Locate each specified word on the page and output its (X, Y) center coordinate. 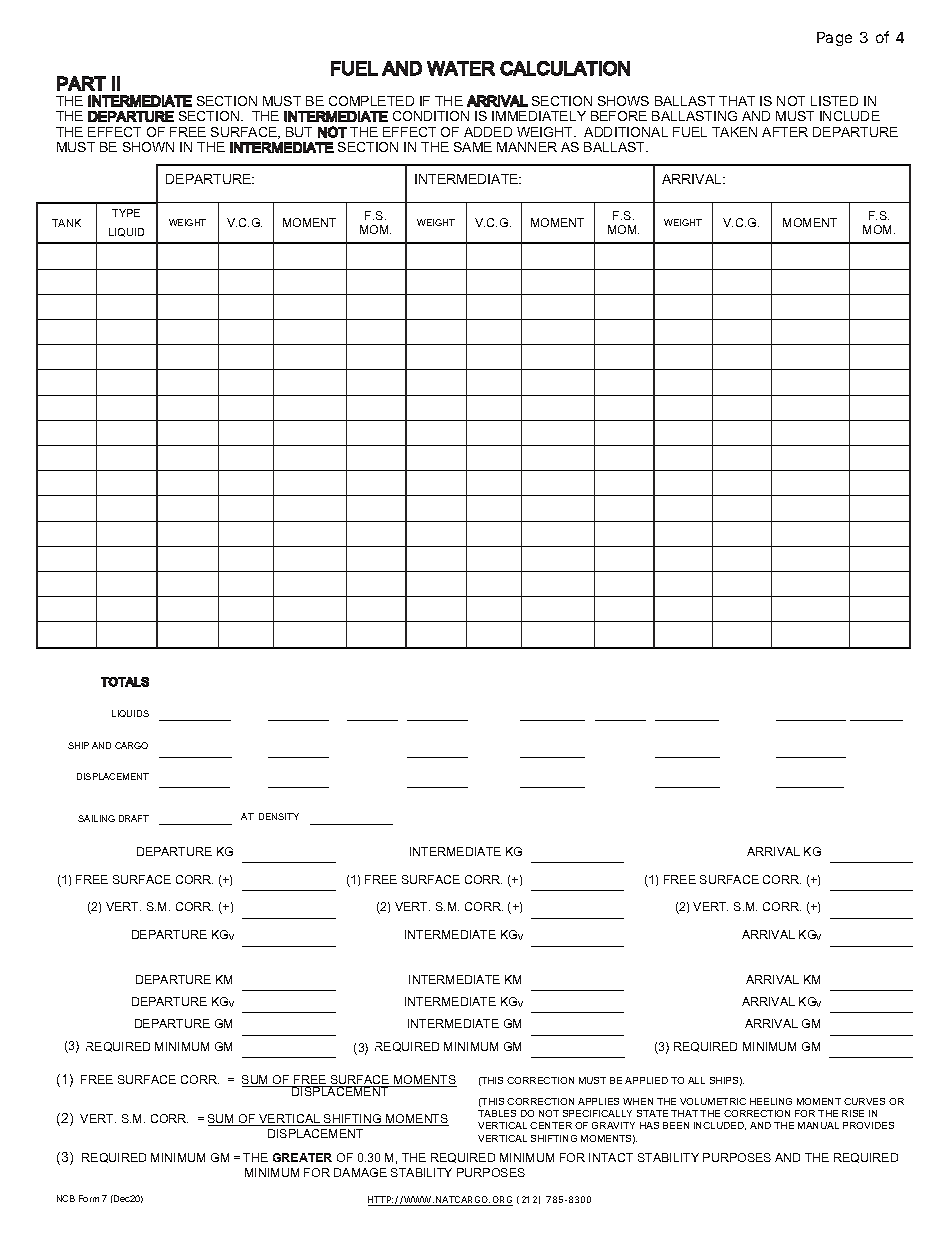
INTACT (611, 1157)
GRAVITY (613, 1125)
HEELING (771, 1101)
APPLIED (646, 1080)
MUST (592, 1080)
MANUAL (818, 1125)
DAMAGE (360, 1172)
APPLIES (598, 1101)
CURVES (864, 1101)
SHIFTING (554, 1138)
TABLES (497, 1113)
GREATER (302, 1157)
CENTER (551, 1125)
